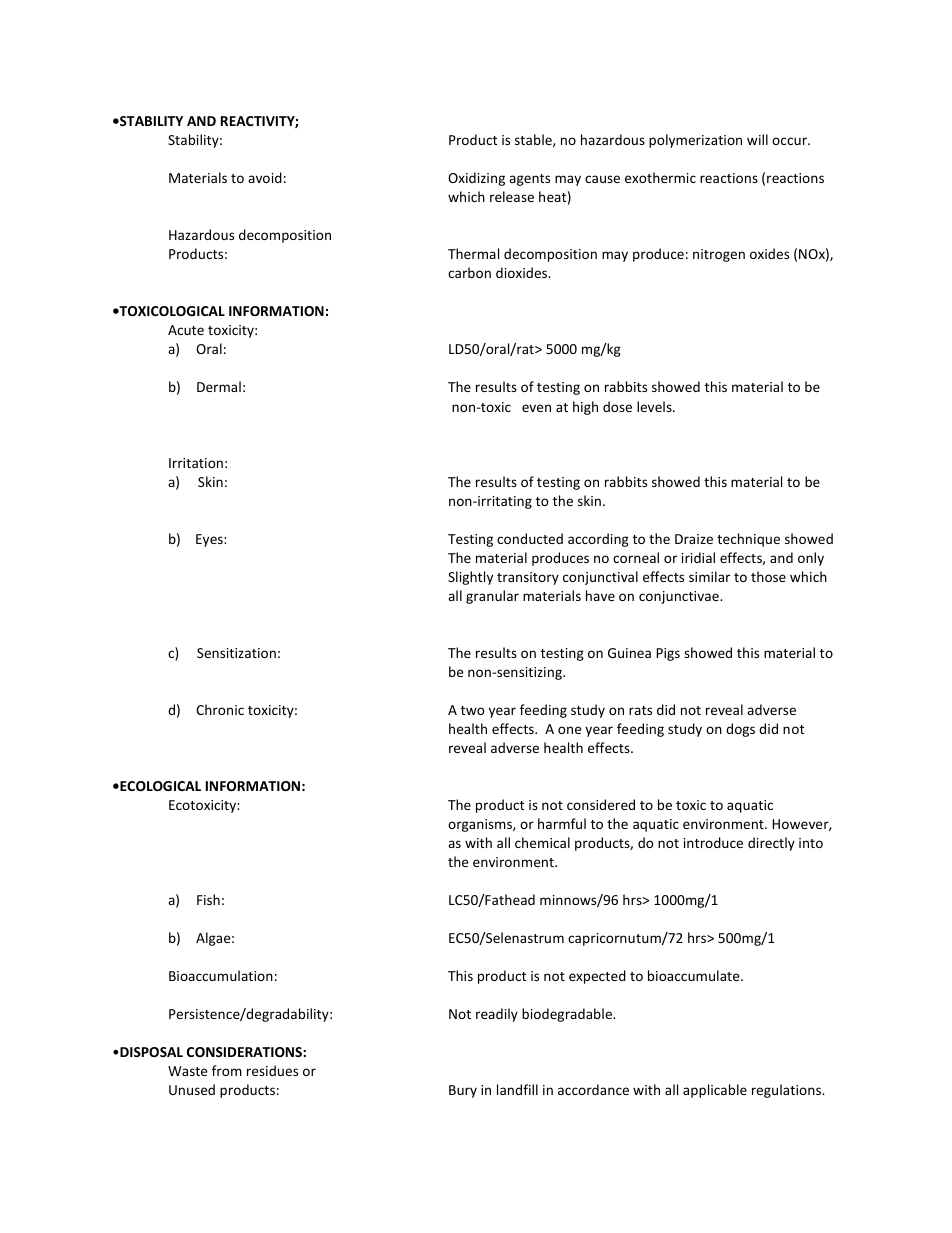 This screenshot has height=1233, width=952. I want to click on Oxidizing, so click(476, 179).
